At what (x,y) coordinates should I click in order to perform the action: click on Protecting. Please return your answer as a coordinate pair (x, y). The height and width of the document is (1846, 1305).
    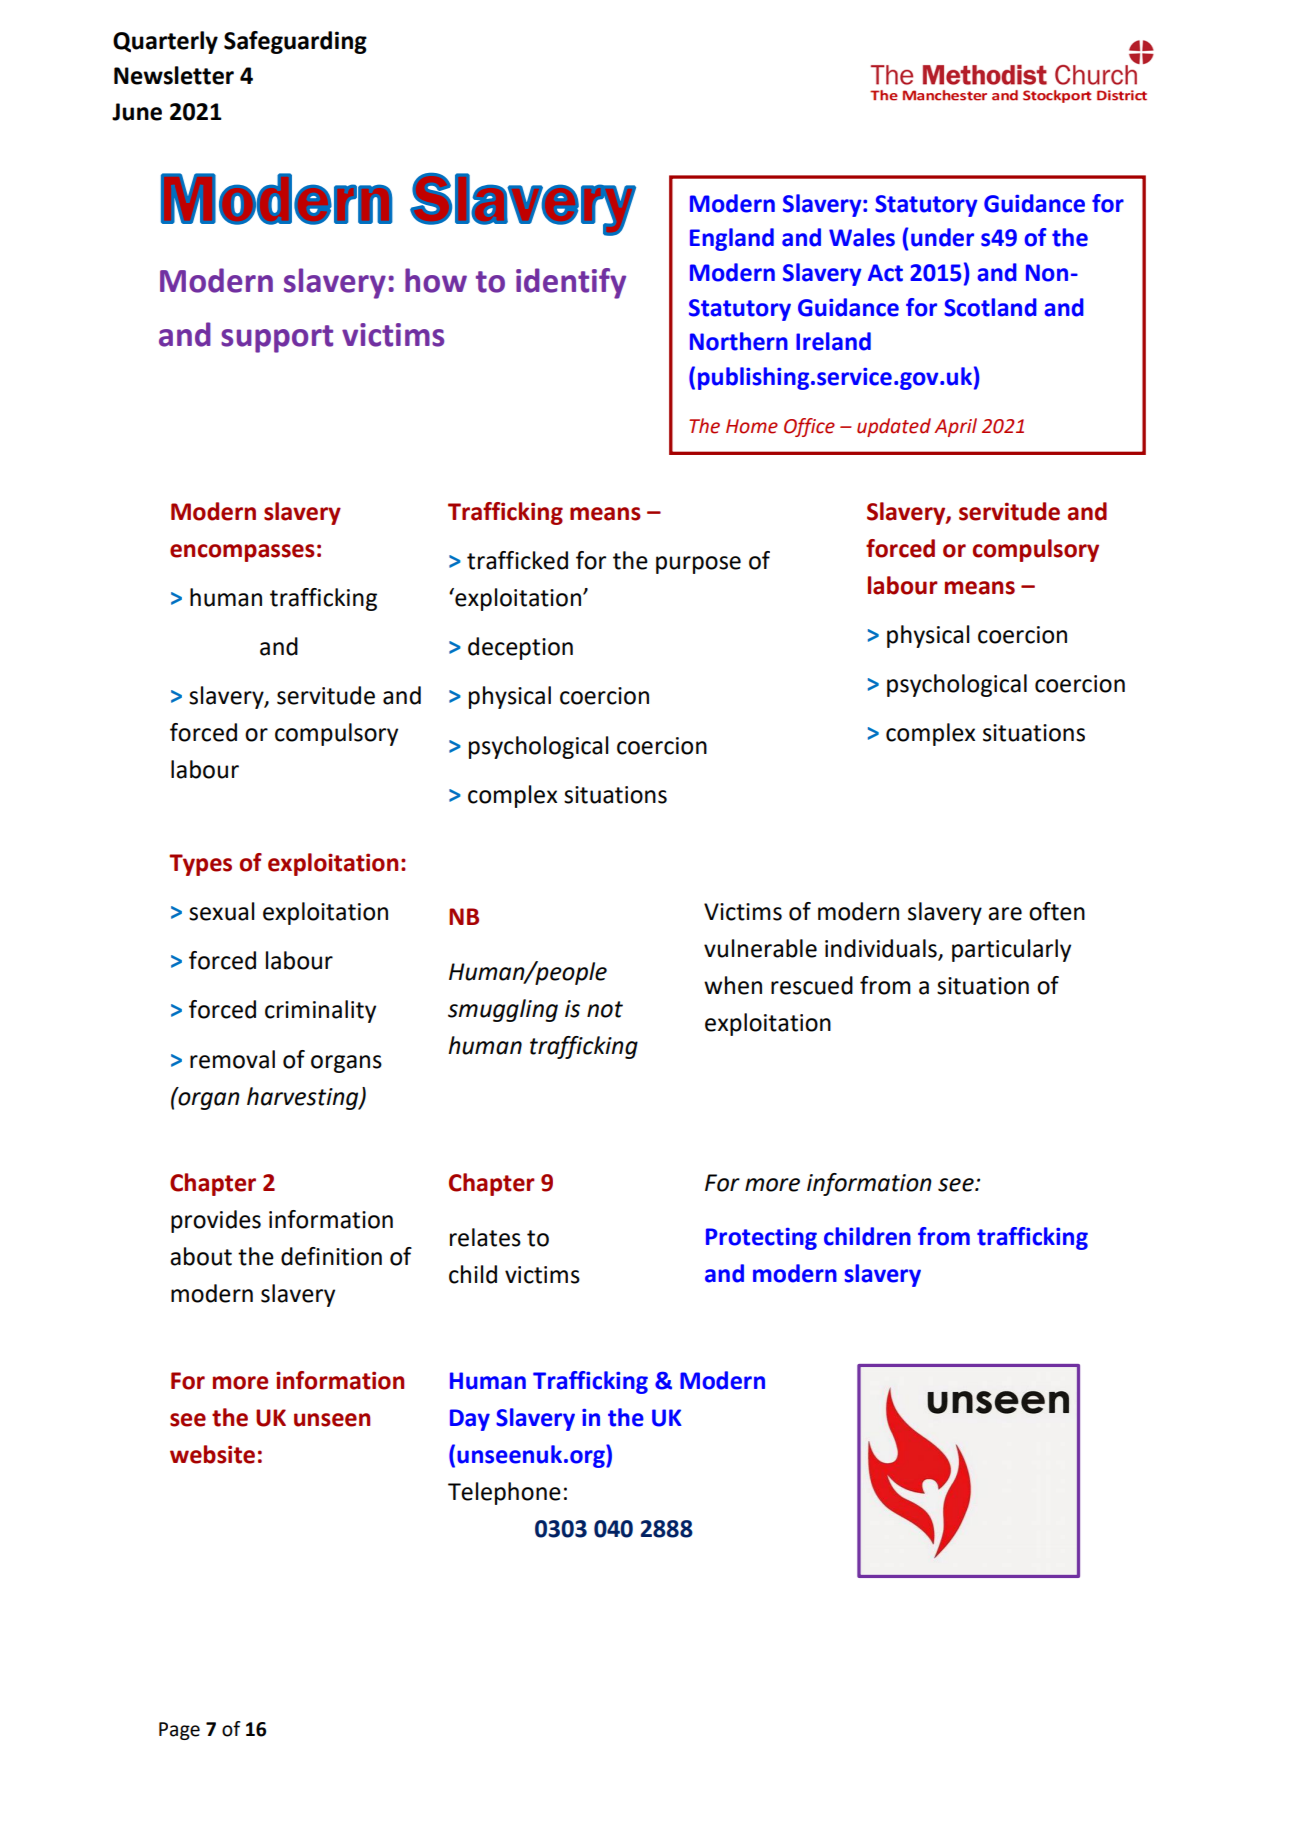
    Looking at the image, I should click on (761, 1239).
